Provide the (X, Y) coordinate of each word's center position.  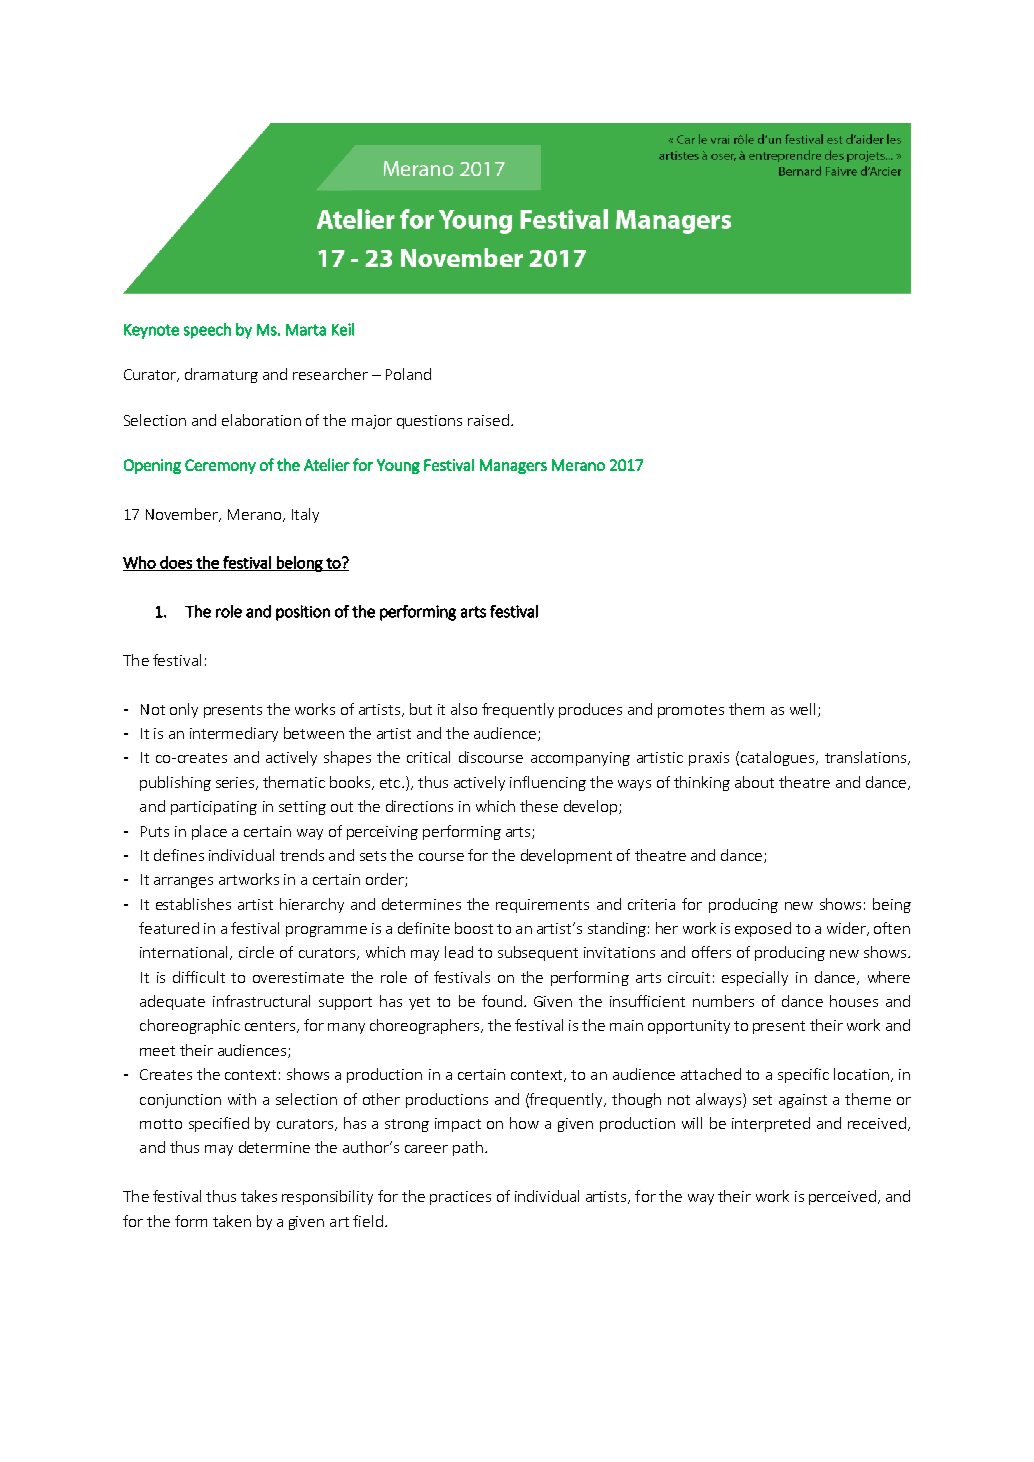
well (802, 709)
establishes (193, 904)
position (303, 613)
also (464, 709)
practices (460, 1198)
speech (207, 331)
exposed (763, 929)
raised (488, 420)
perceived (842, 1197)
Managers (513, 466)
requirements (542, 906)
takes (259, 1196)
